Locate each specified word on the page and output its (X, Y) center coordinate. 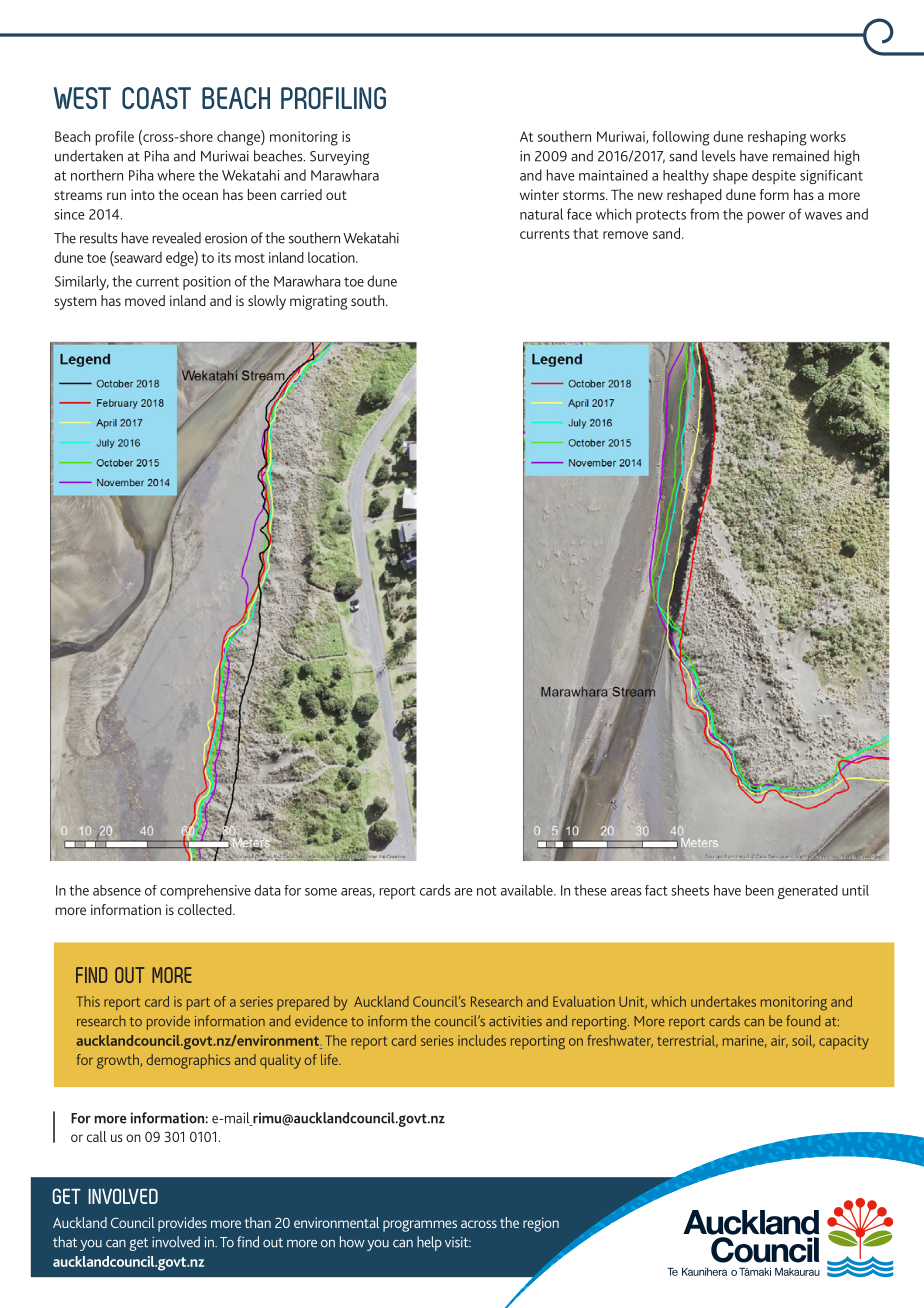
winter (539, 194)
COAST (156, 98)
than (258, 1222)
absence (117, 890)
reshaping (777, 138)
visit (458, 1242)
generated (808, 892)
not (487, 891)
